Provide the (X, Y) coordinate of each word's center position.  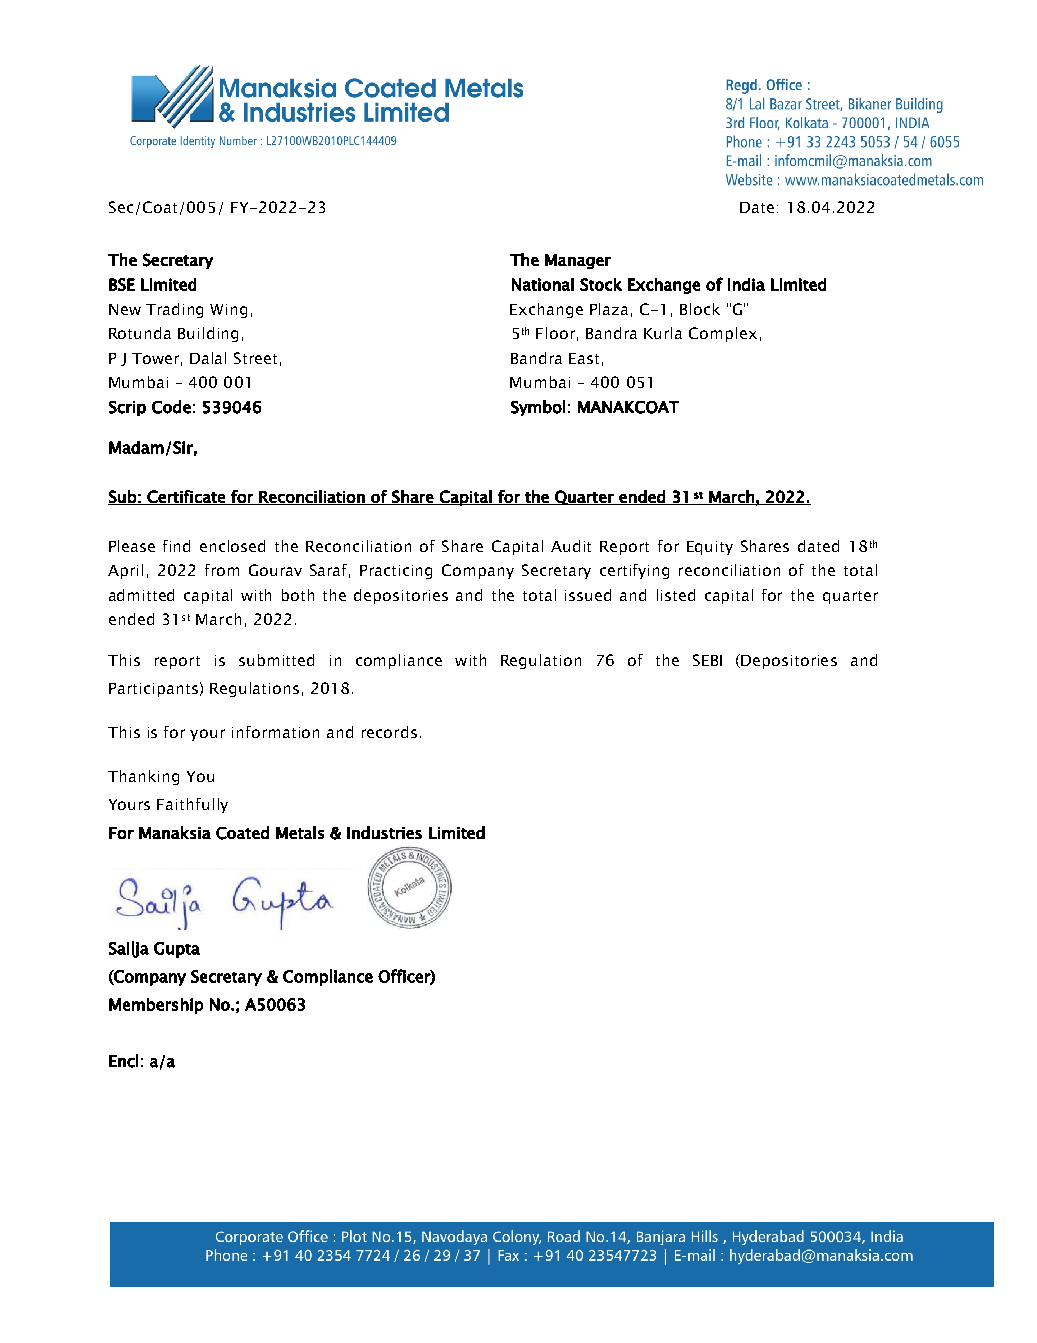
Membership (156, 1006)
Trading (174, 310)
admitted (141, 595)
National (543, 284)
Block (700, 309)
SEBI (707, 660)
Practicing (396, 572)
